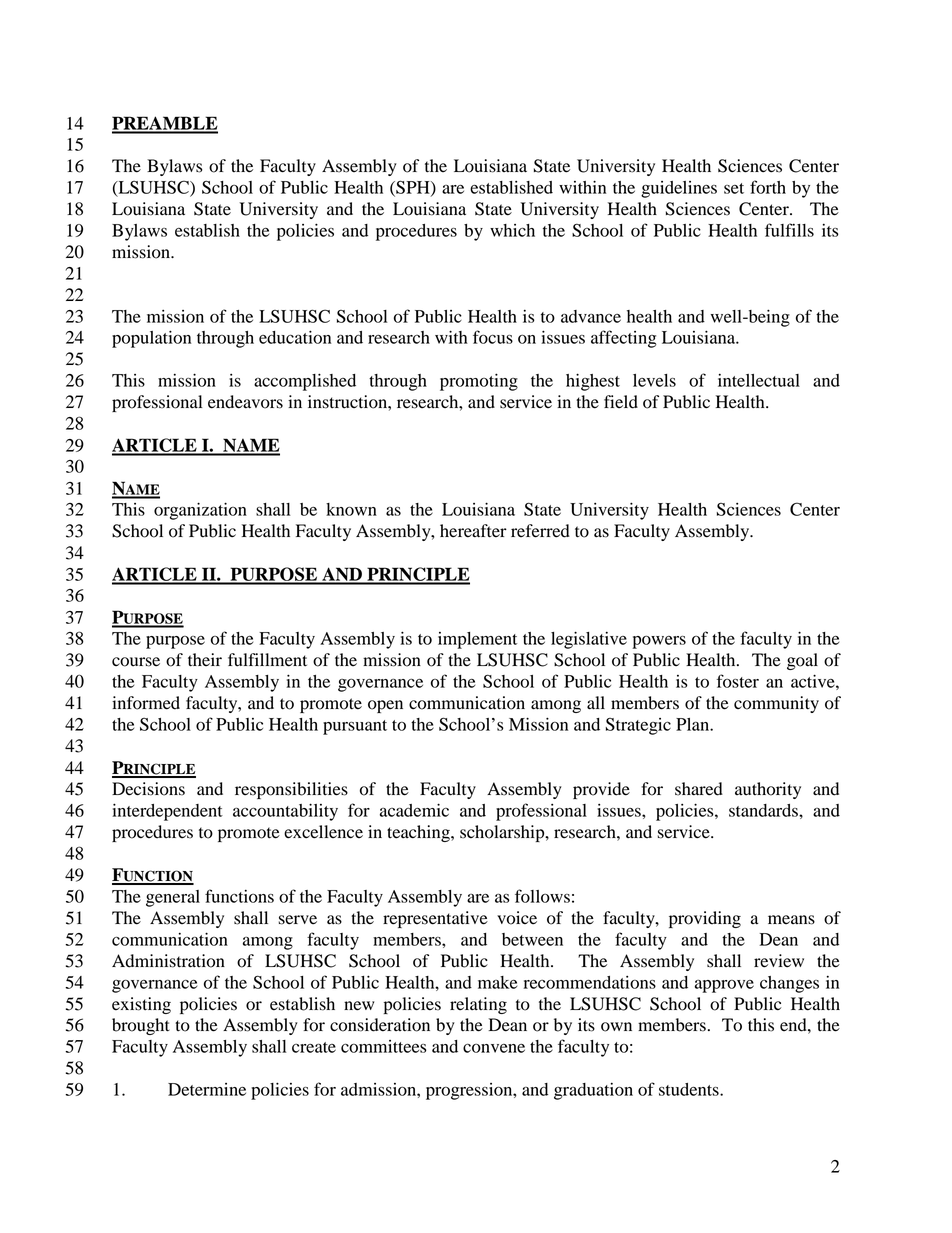  I want to click on implement, so click(477, 640).
